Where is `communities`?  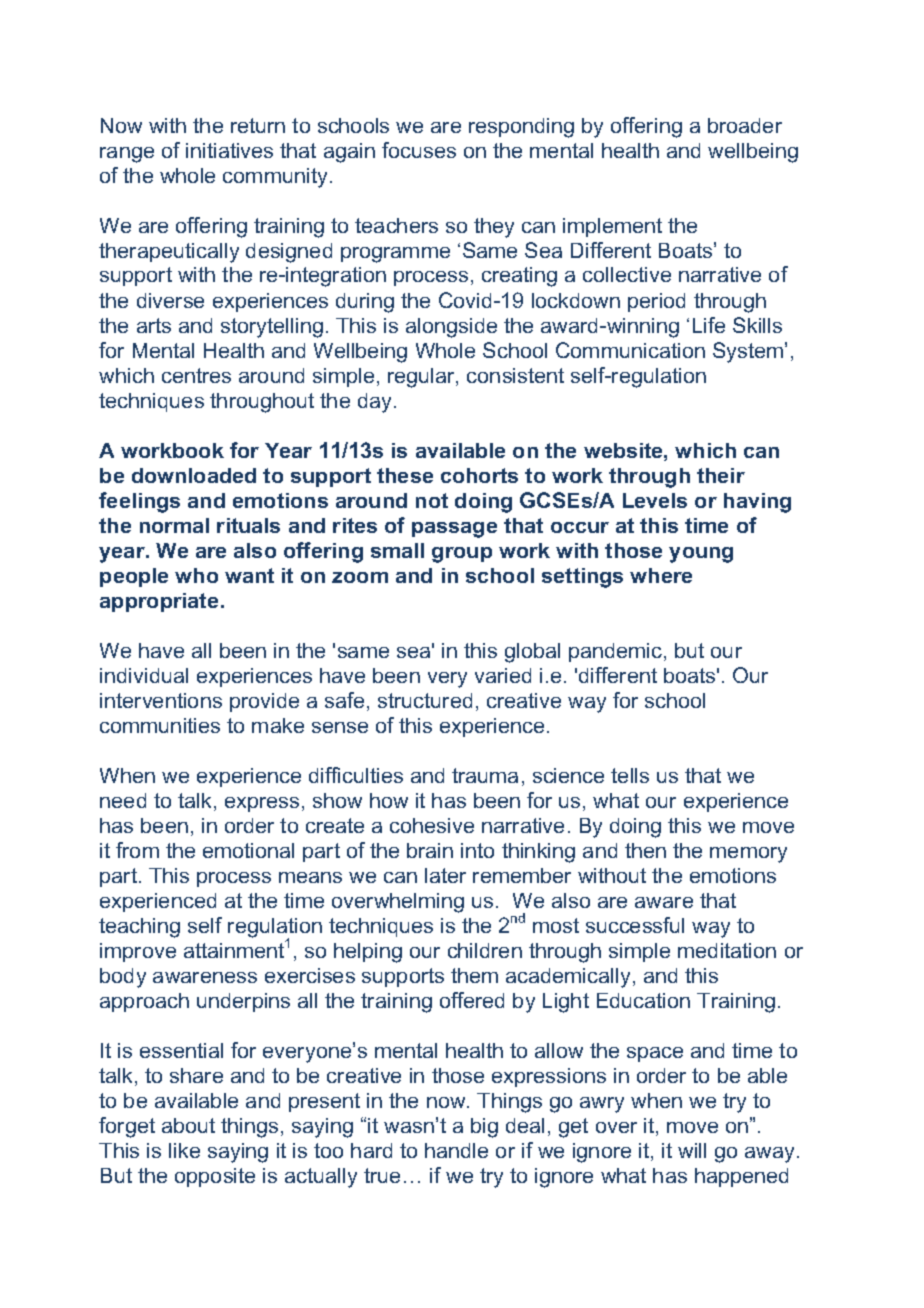
communities is located at coordinates (160, 725).
